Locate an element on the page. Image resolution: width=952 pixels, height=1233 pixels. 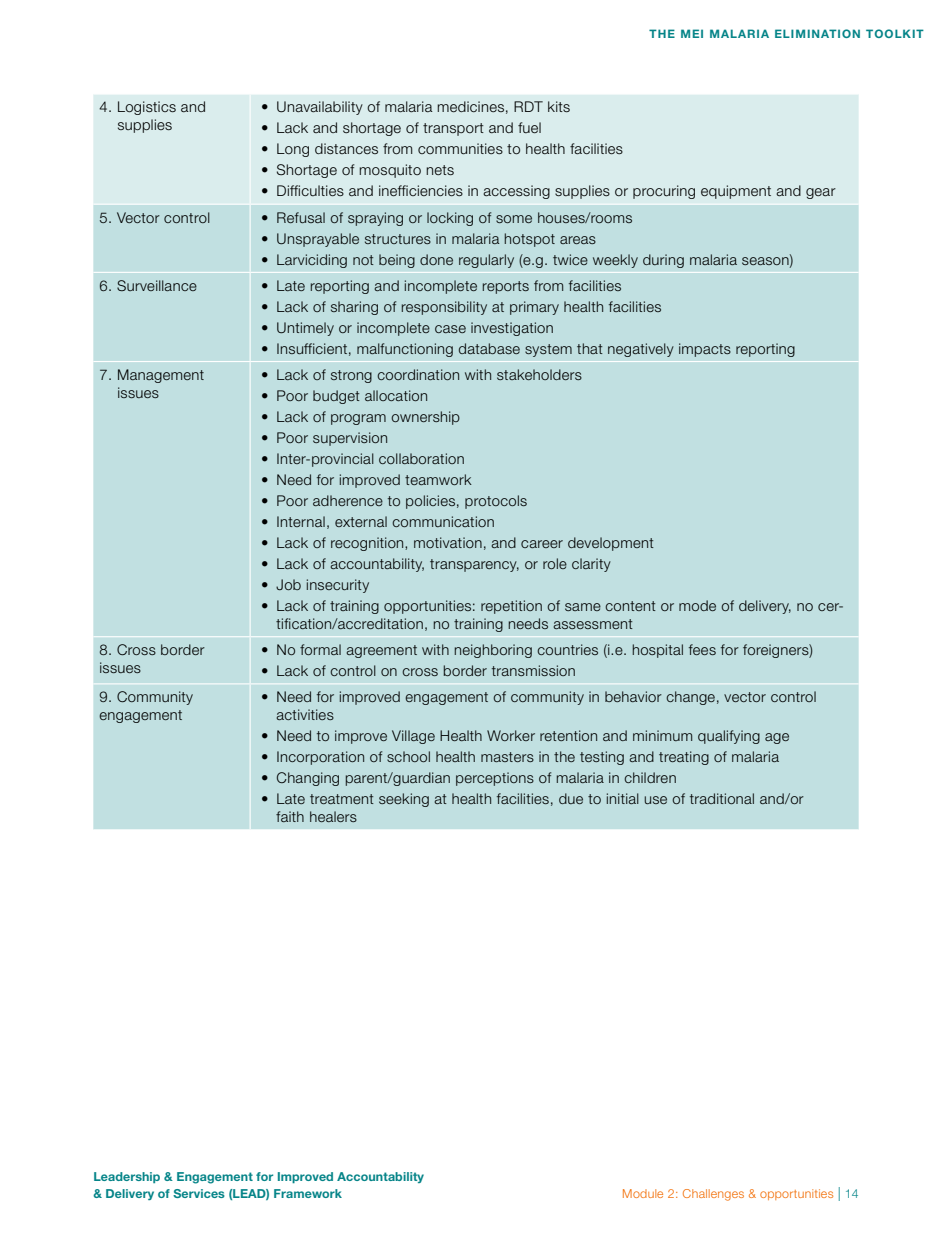
Challenges is located at coordinates (713, 1195).
